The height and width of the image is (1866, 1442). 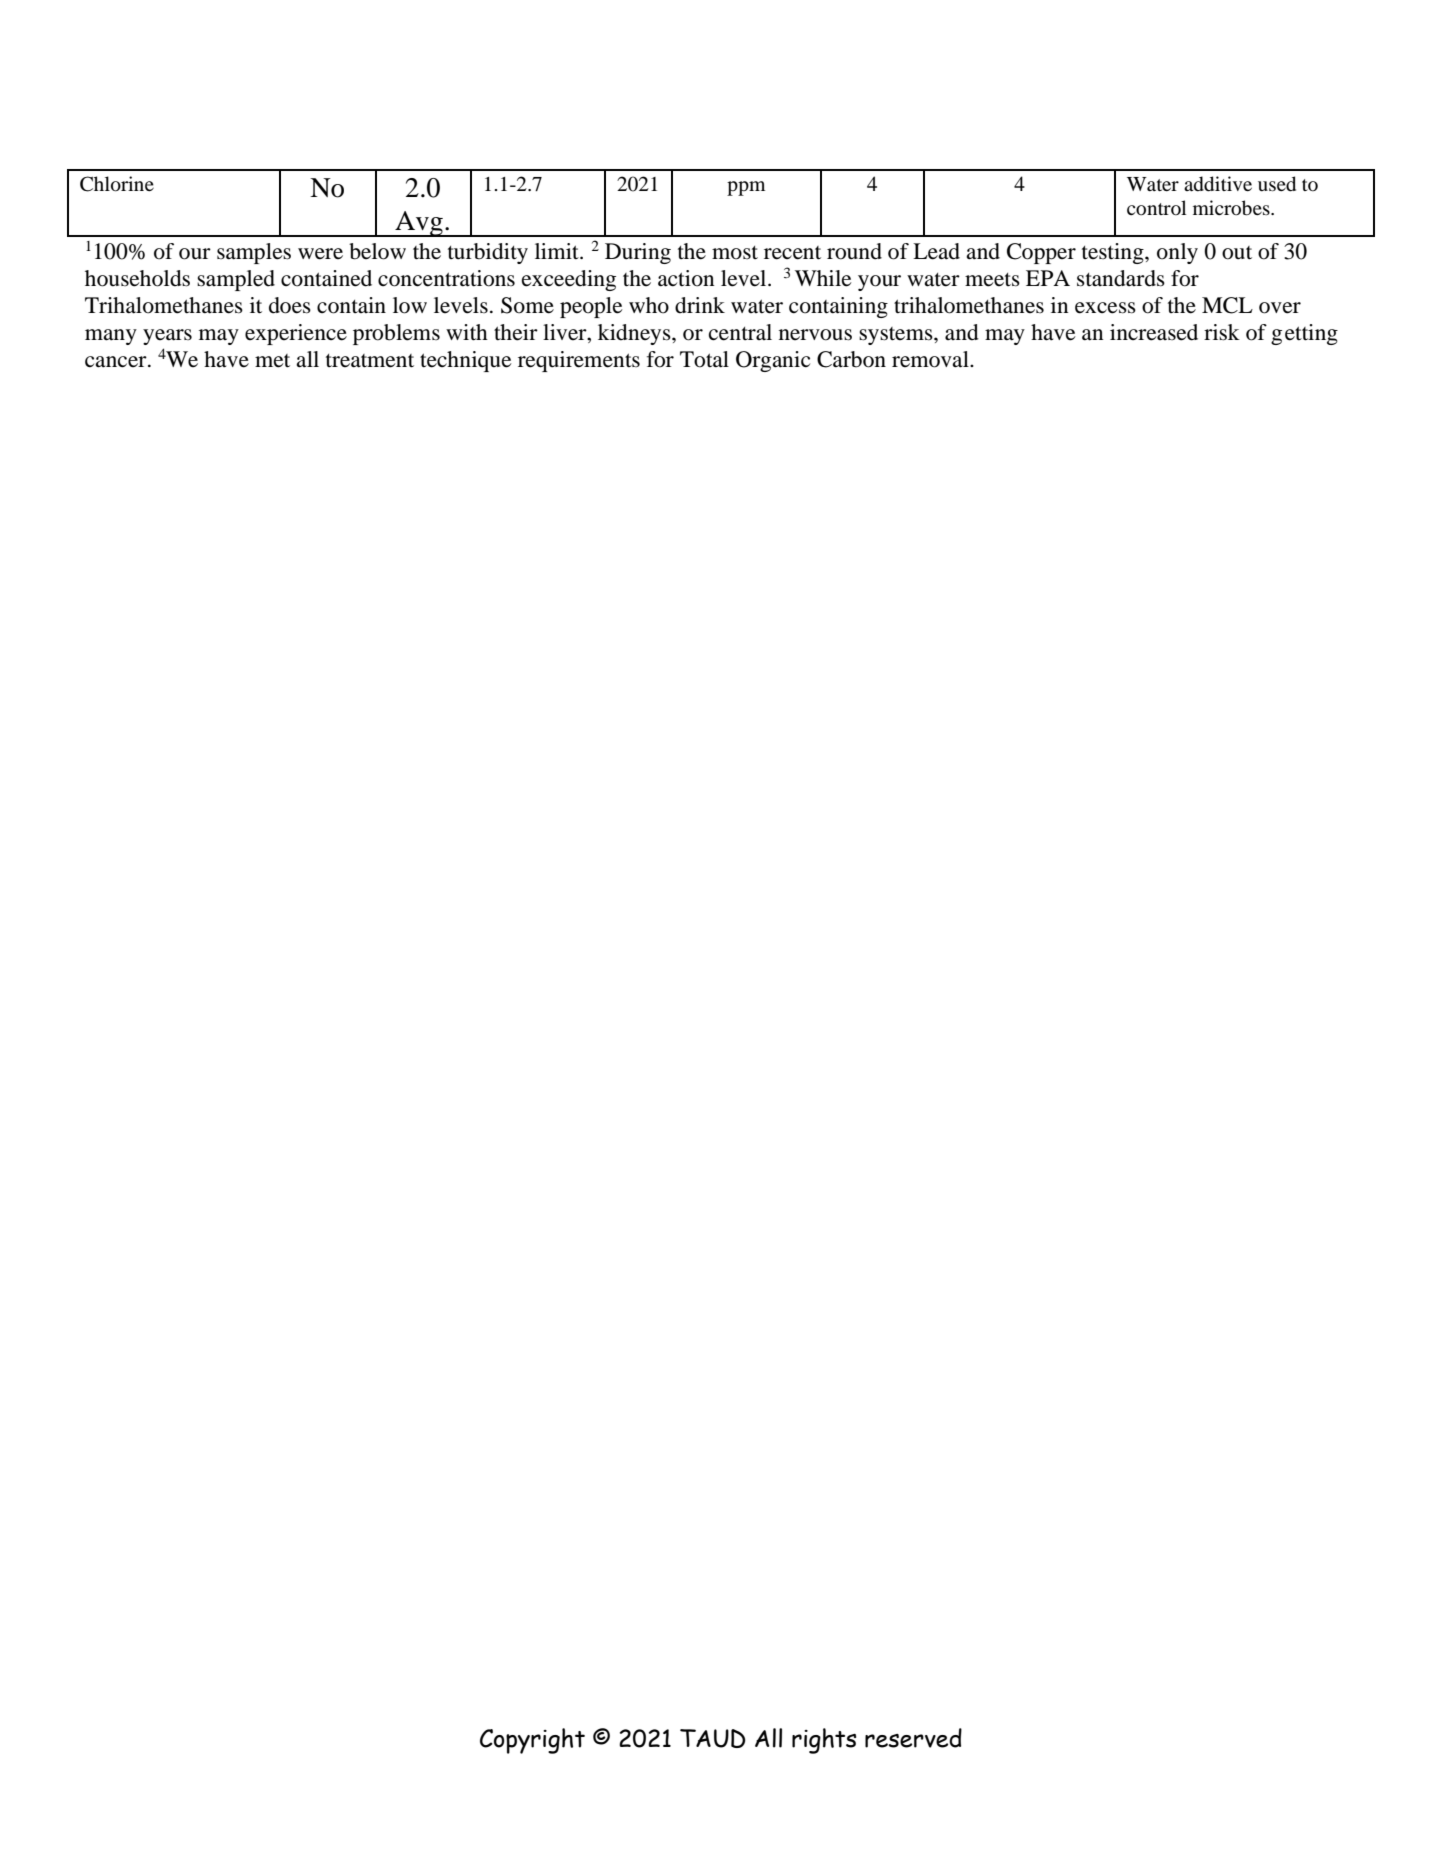 What do you see at coordinates (579, 361) in the image?
I see `requirements` at bounding box center [579, 361].
